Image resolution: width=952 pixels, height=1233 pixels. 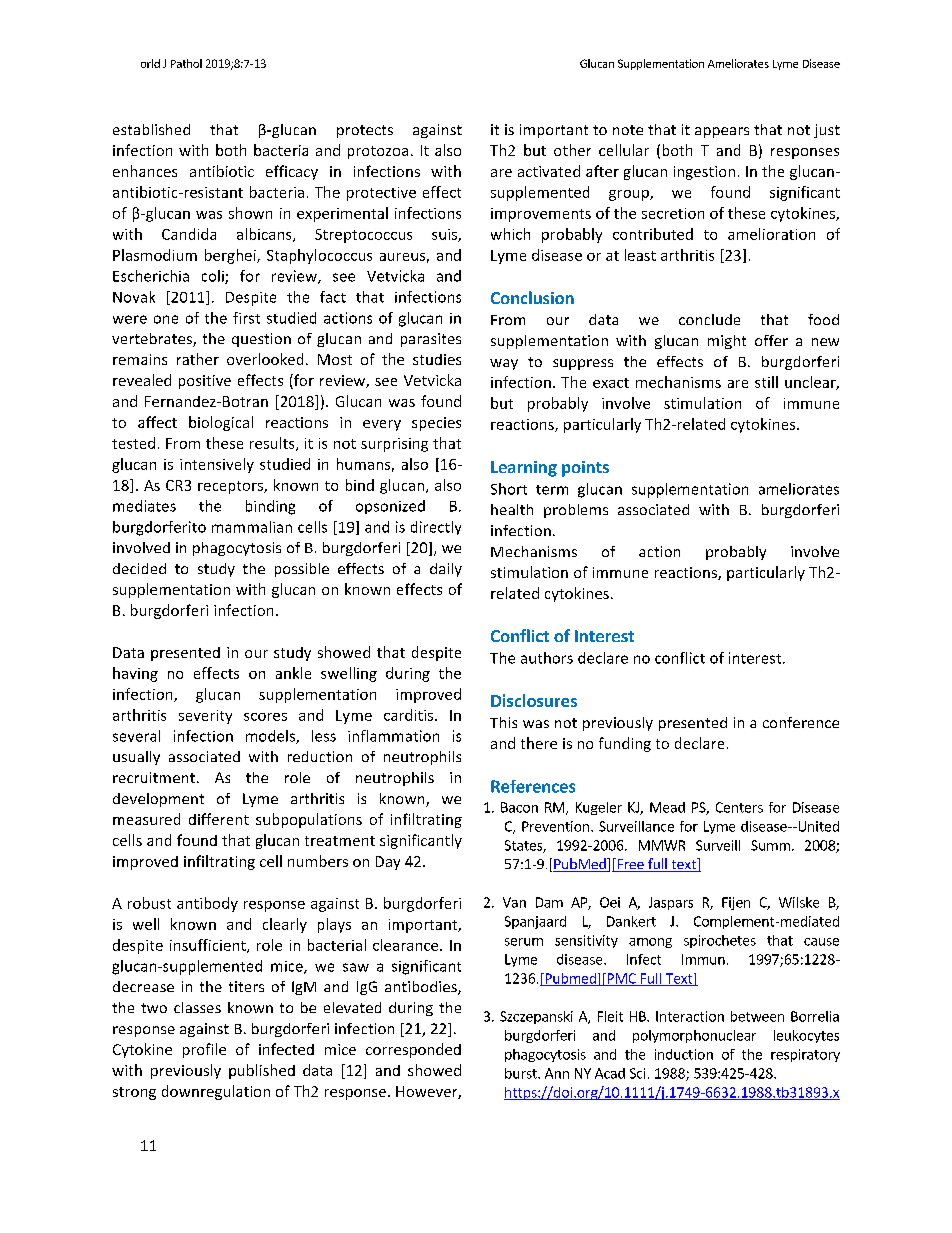 What do you see at coordinates (722, 132) in the screenshot?
I see `appears` at bounding box center [722, 132].
